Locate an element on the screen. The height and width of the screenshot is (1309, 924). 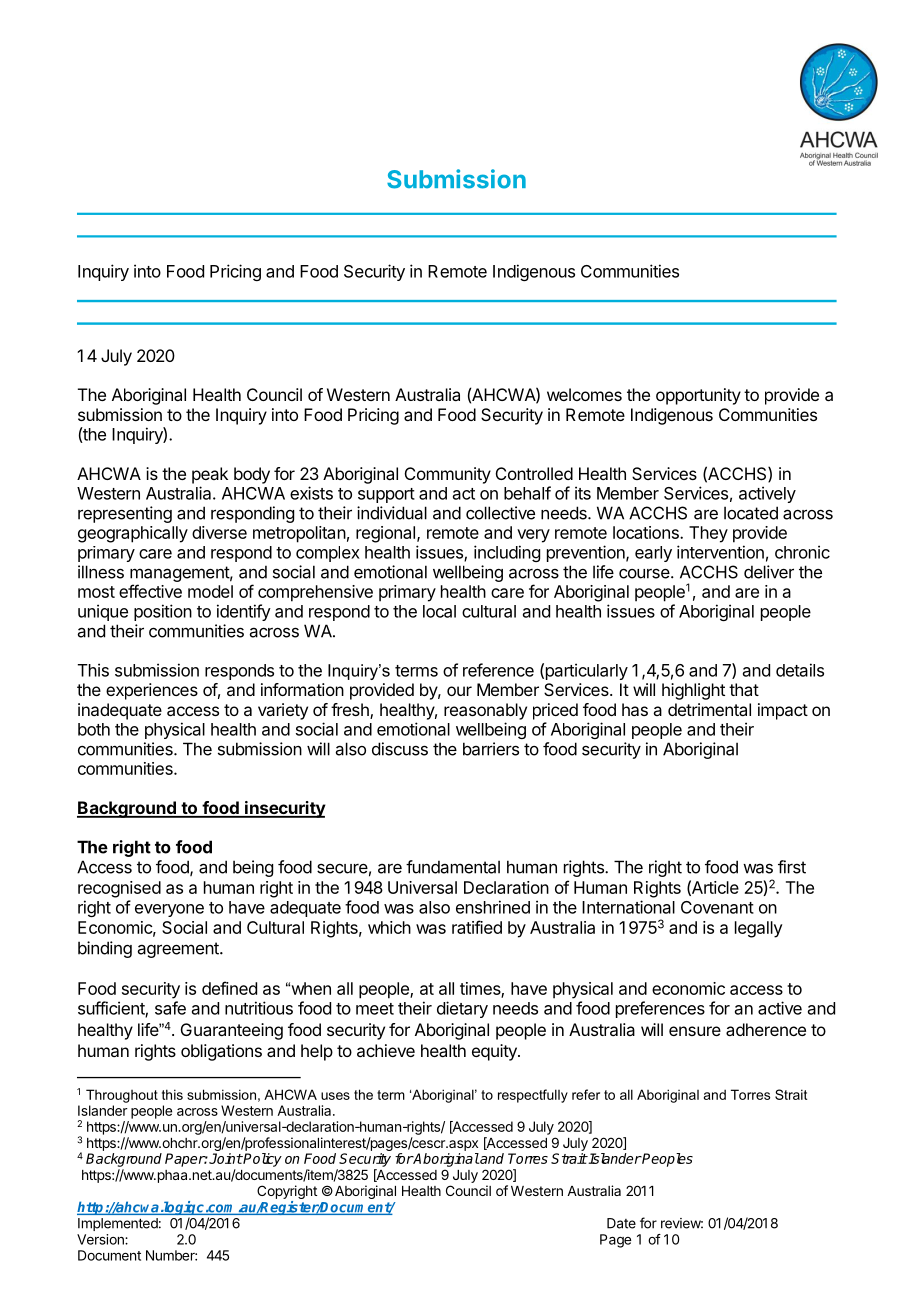
Date is located at coordinates (621, 1223).
